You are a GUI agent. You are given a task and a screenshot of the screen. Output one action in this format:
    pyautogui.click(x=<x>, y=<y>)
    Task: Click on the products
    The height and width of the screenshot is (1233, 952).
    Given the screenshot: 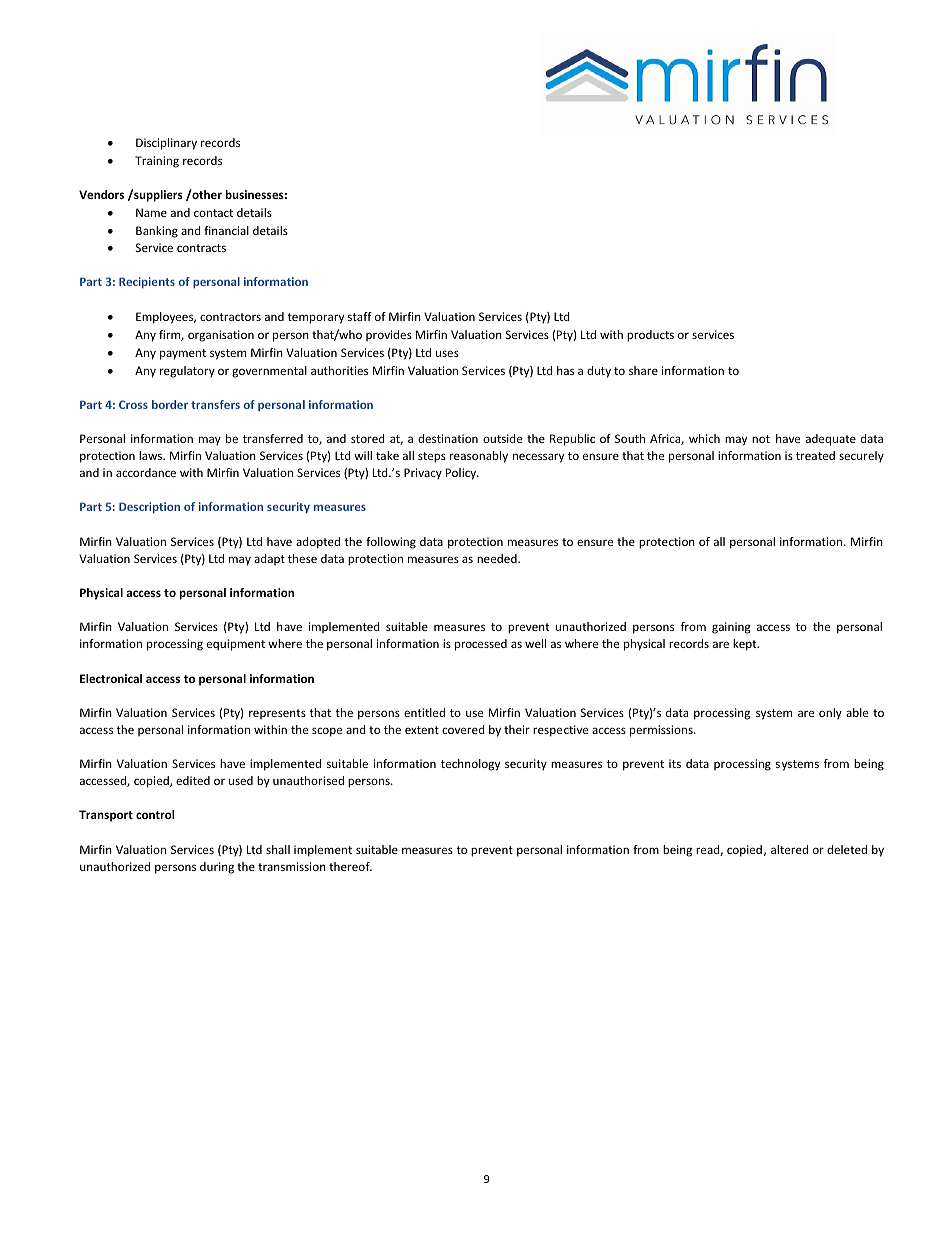 What is the action you would take?
    pyautogui.click(x=650, y=336)
